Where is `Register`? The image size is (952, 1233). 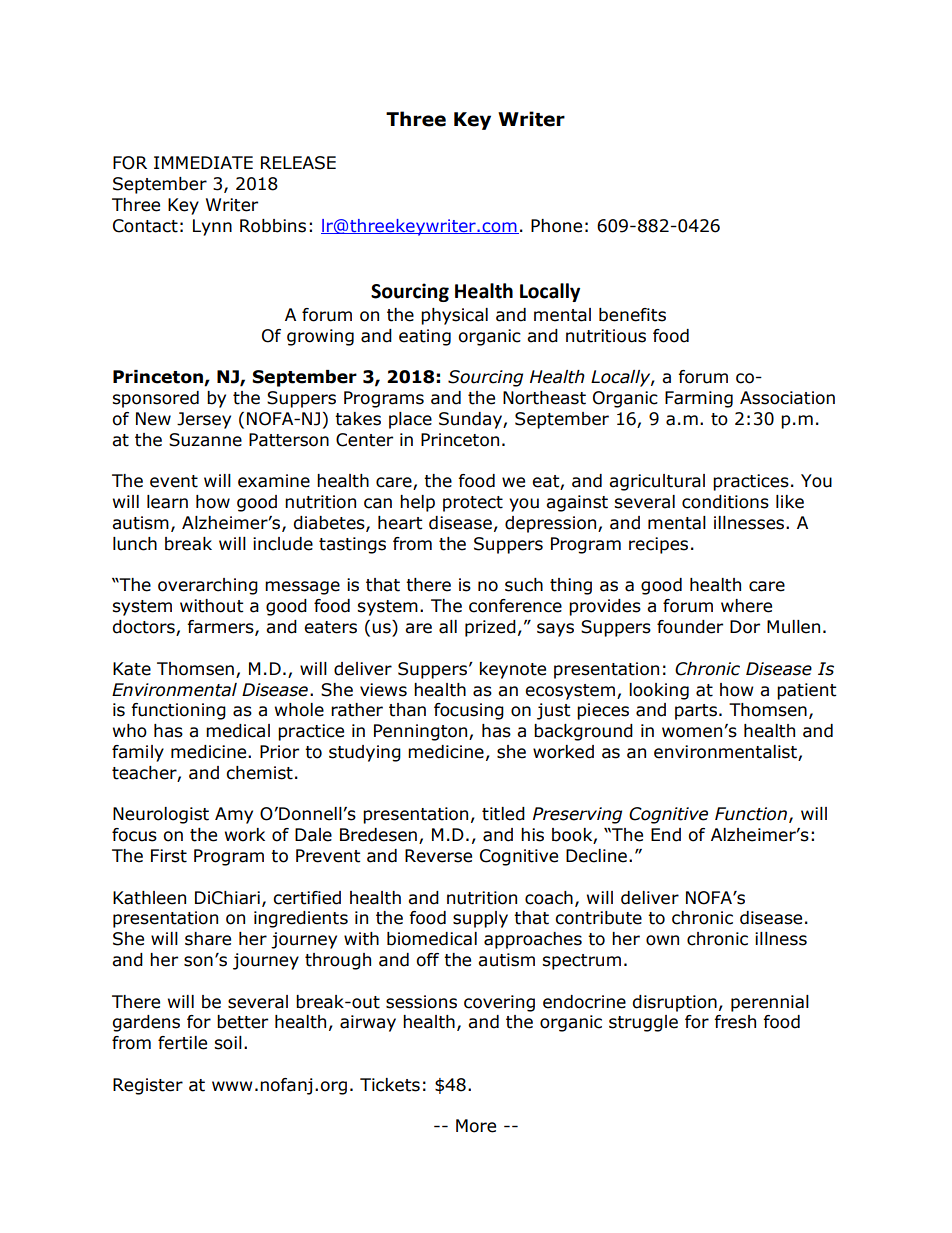 Register is located at coordinates (148, 1086).
